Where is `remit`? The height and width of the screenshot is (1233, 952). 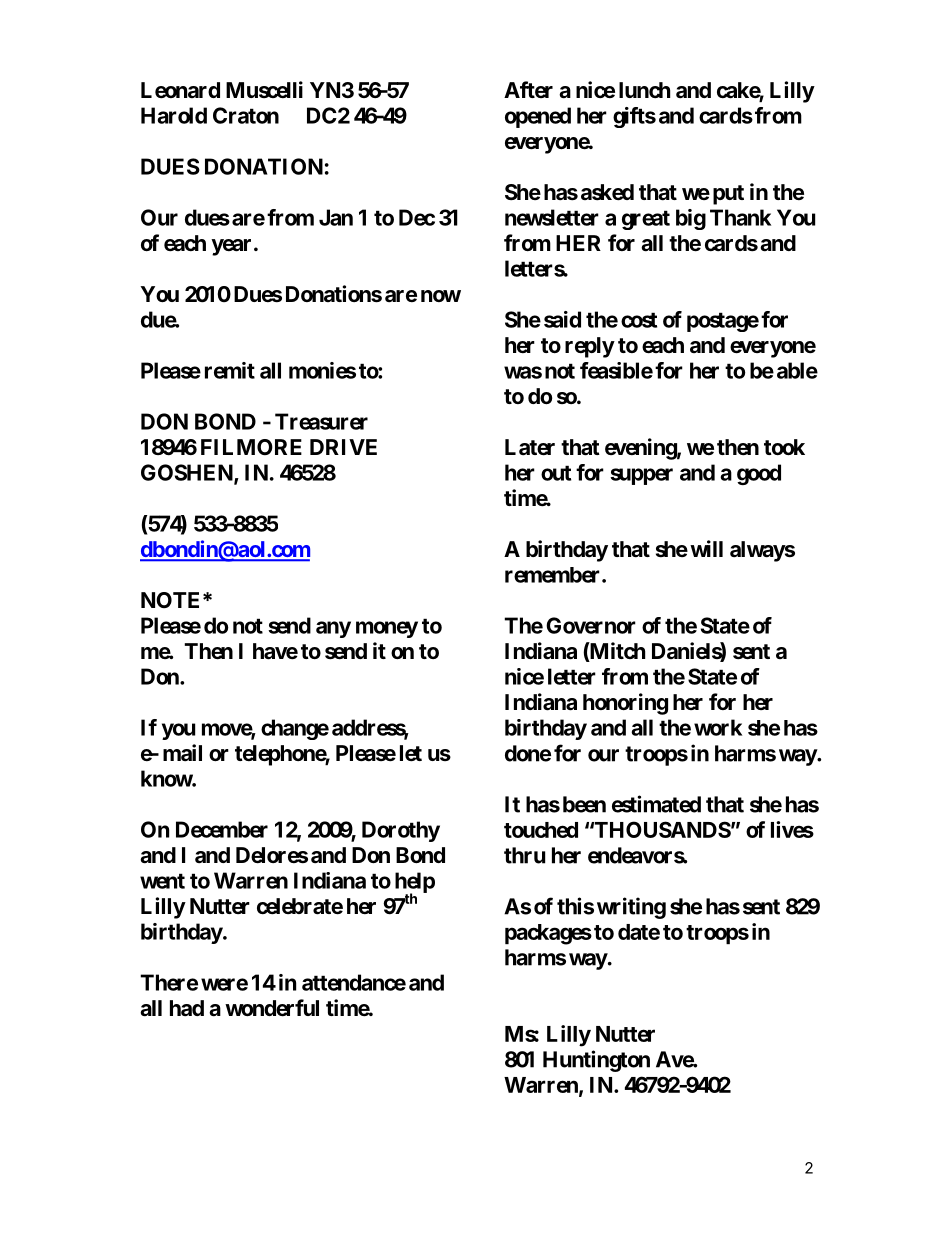 remit is located at coordinates (230, 370).
